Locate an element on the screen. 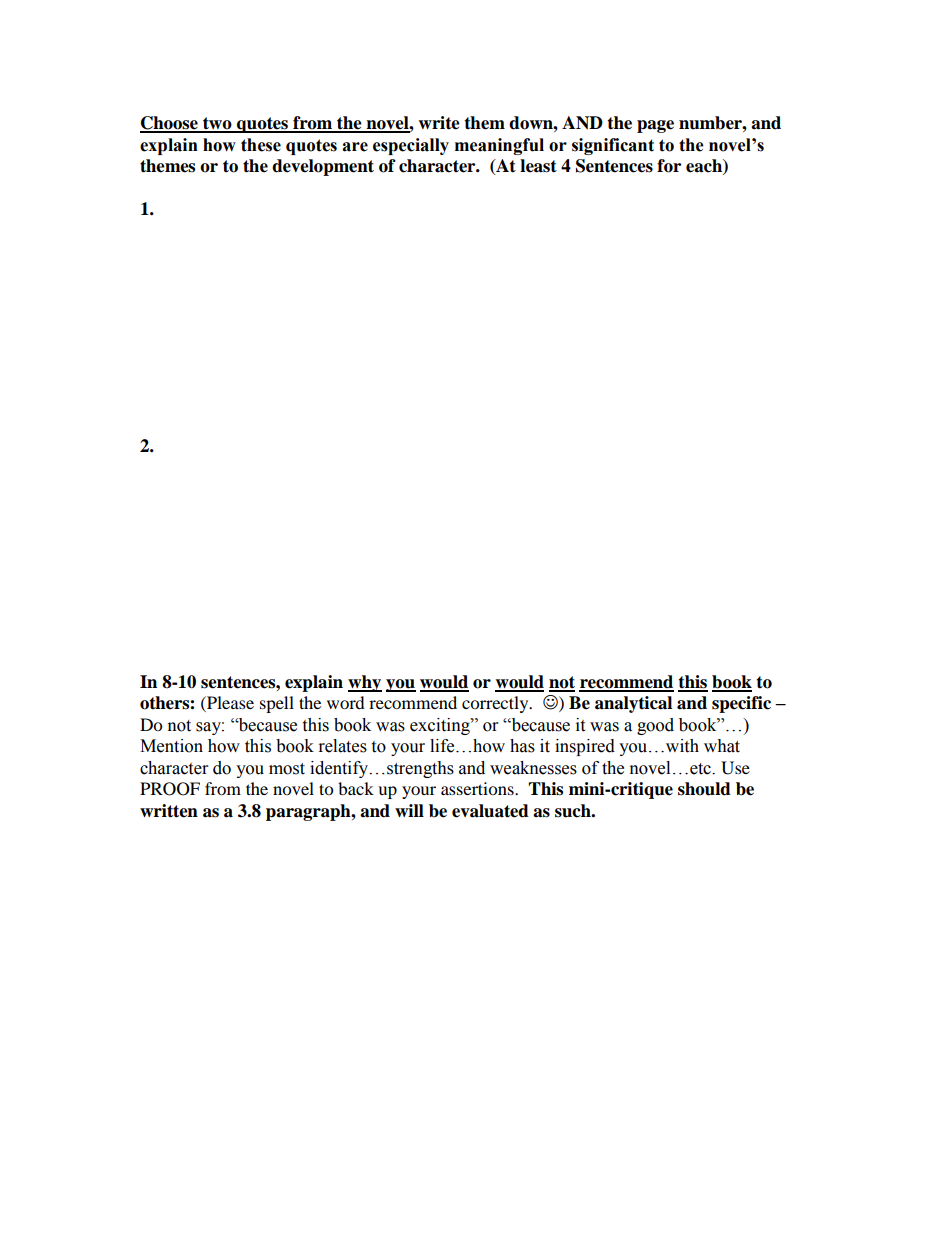 Image resolution: width=952 pixels, height=1233 pixels. least is located at coordinates (538, 166).
